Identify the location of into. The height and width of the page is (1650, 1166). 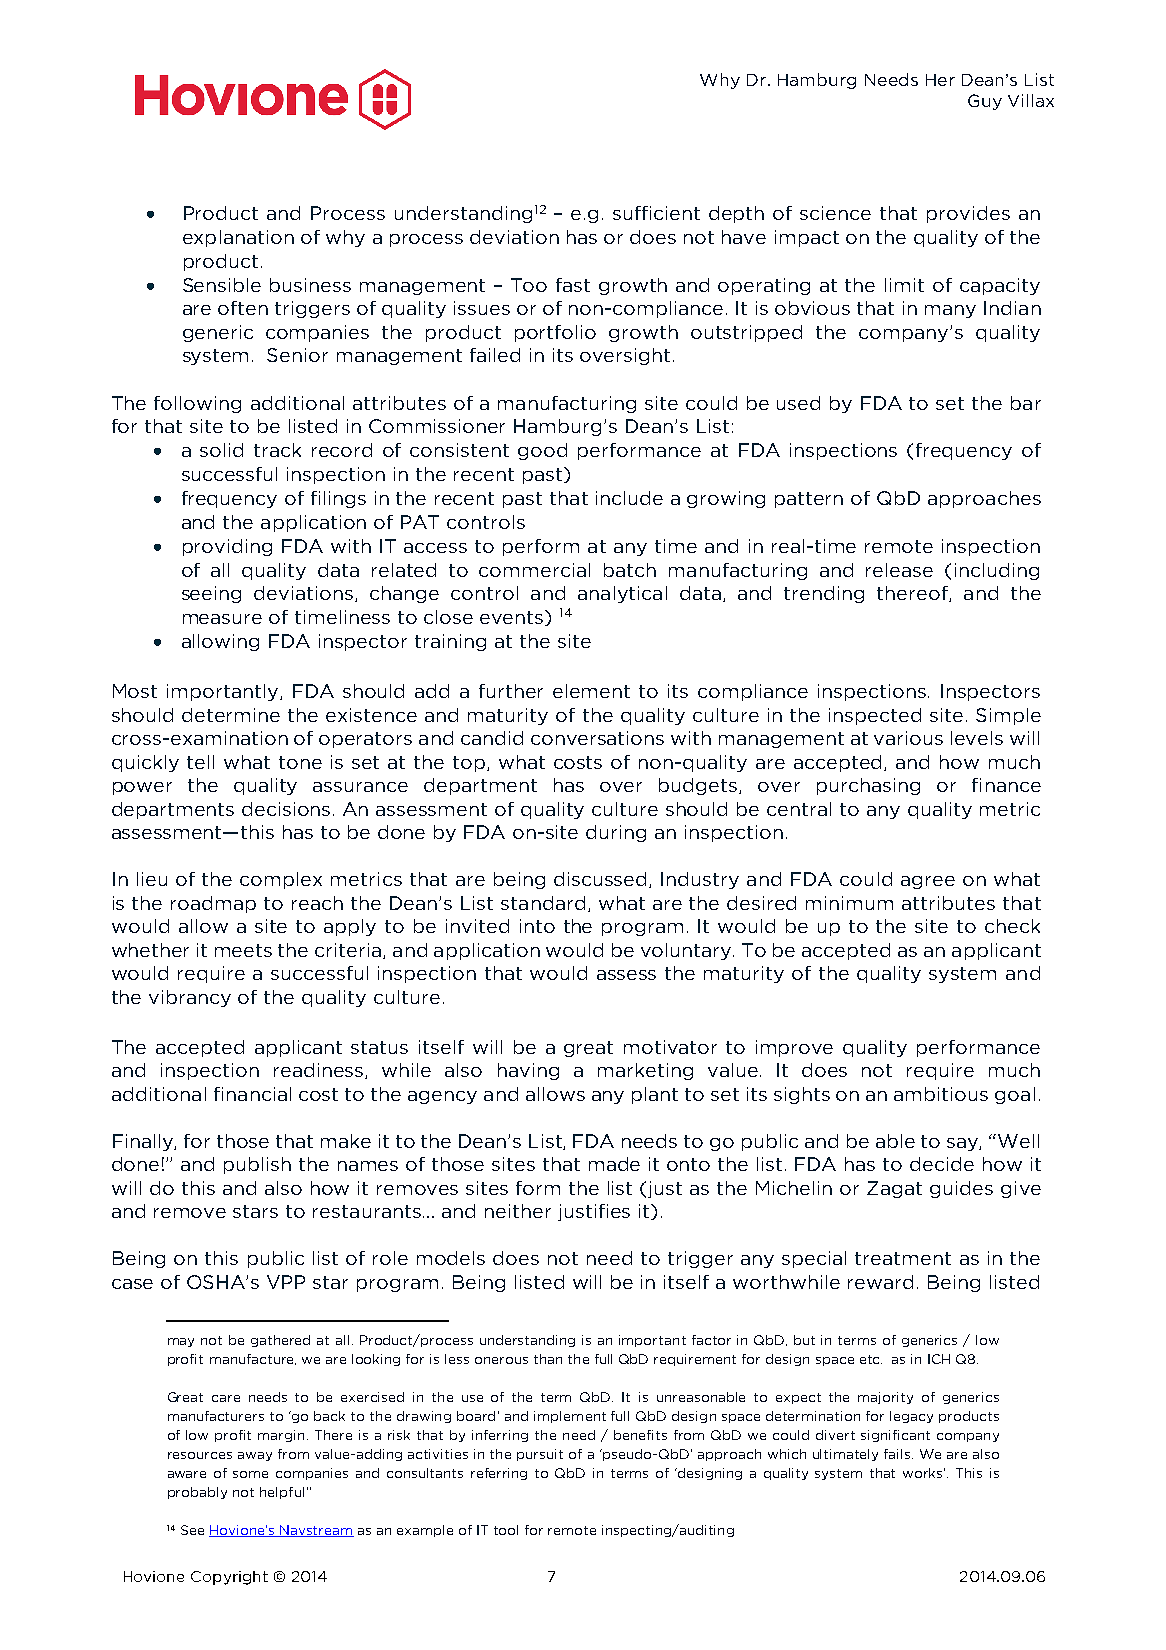
(537, 926).
